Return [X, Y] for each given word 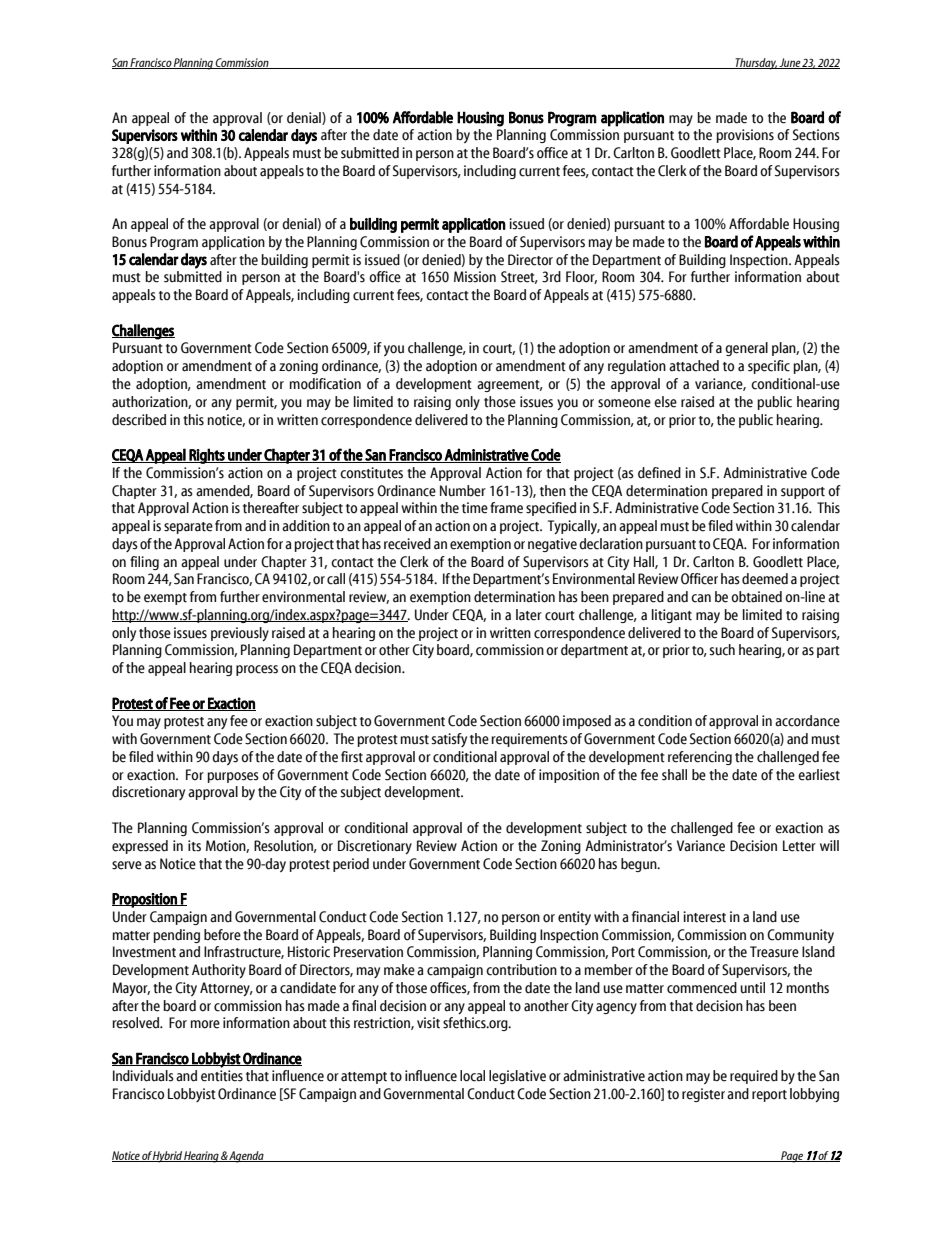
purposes [233, 777]
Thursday [755, 64]
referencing [700, 758]
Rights [207, 456]
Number [463, 491]
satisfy [449, 740]
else [665, 402]
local [472, 1076]
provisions [745, 136]
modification [325, 384]
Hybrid [168, 1157]
